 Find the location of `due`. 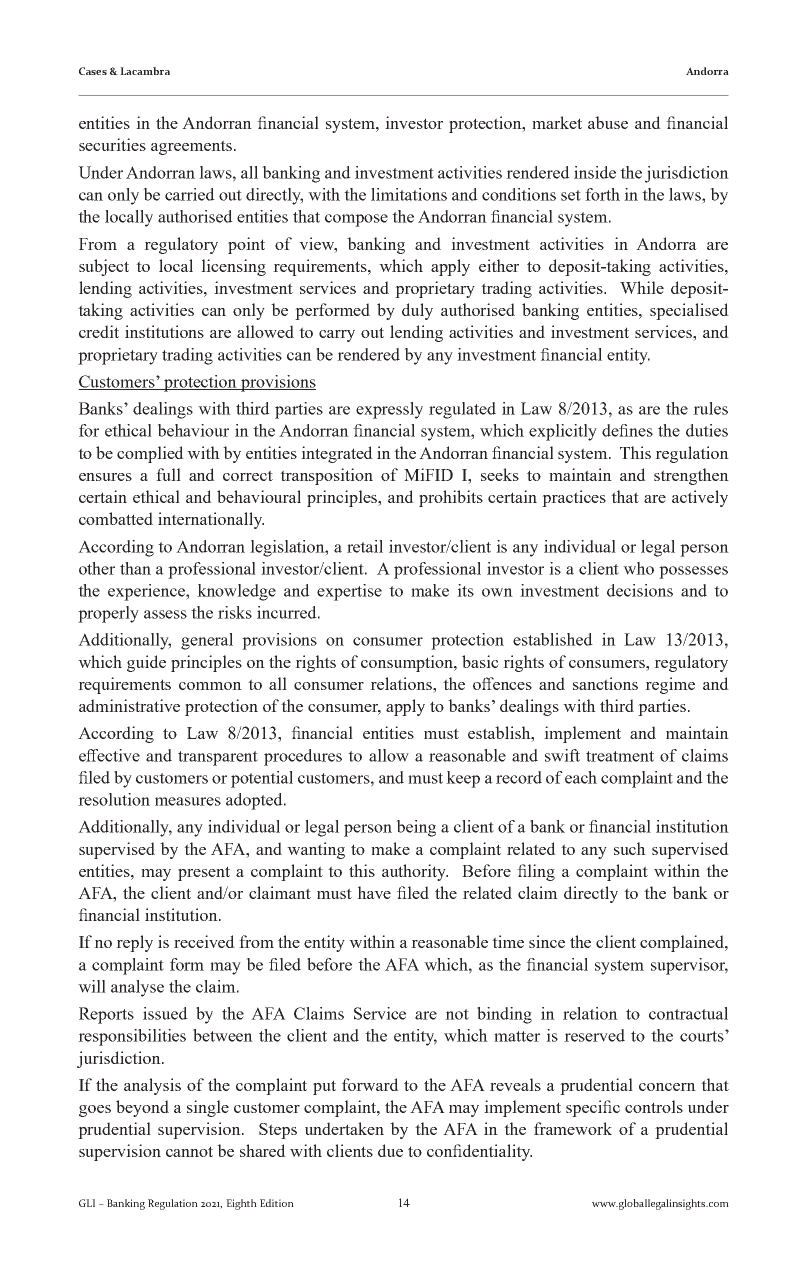

due is located at coordinates (390, 1150).
